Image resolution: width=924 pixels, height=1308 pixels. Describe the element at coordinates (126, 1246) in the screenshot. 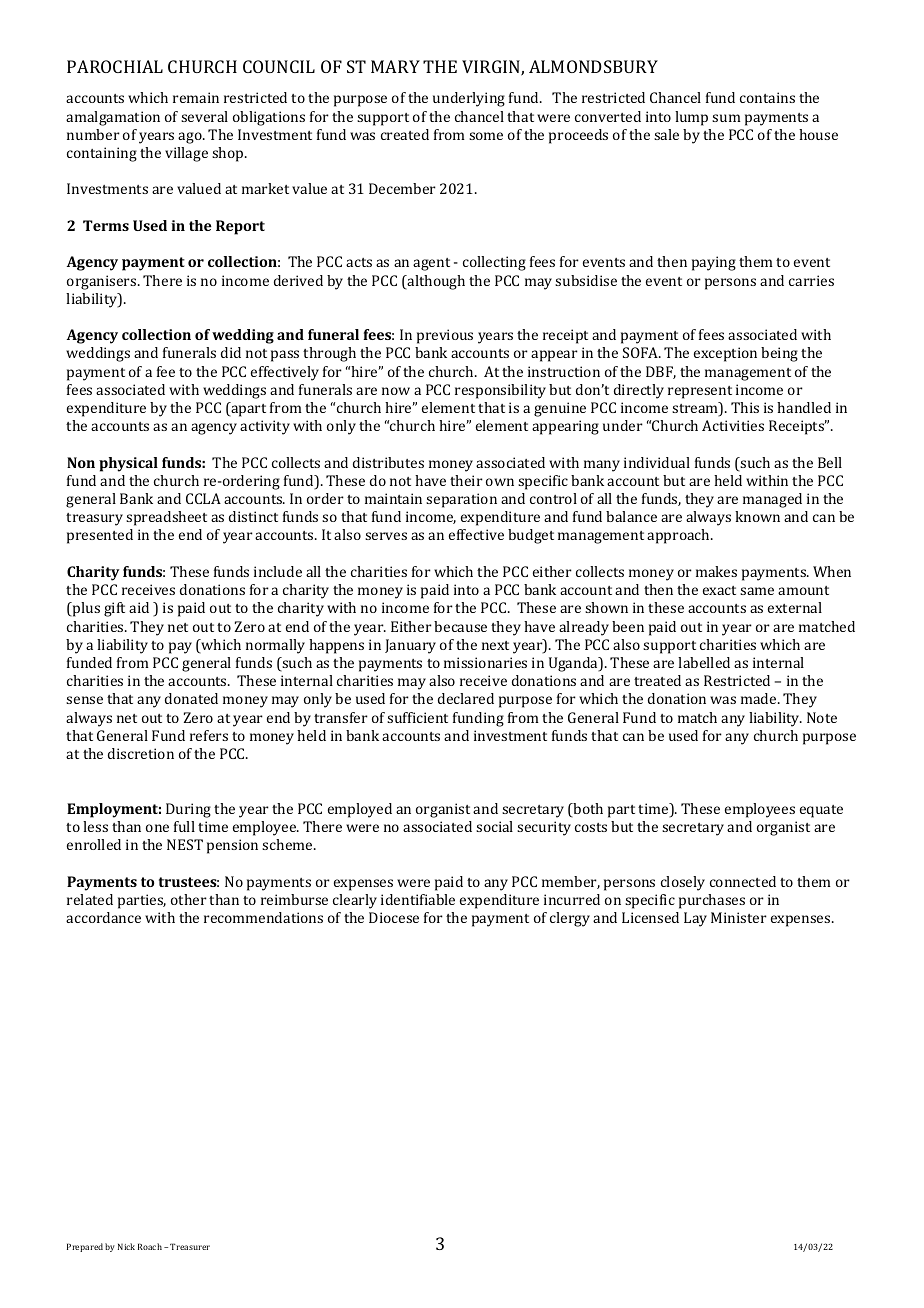

I see `Nick` at that location.
